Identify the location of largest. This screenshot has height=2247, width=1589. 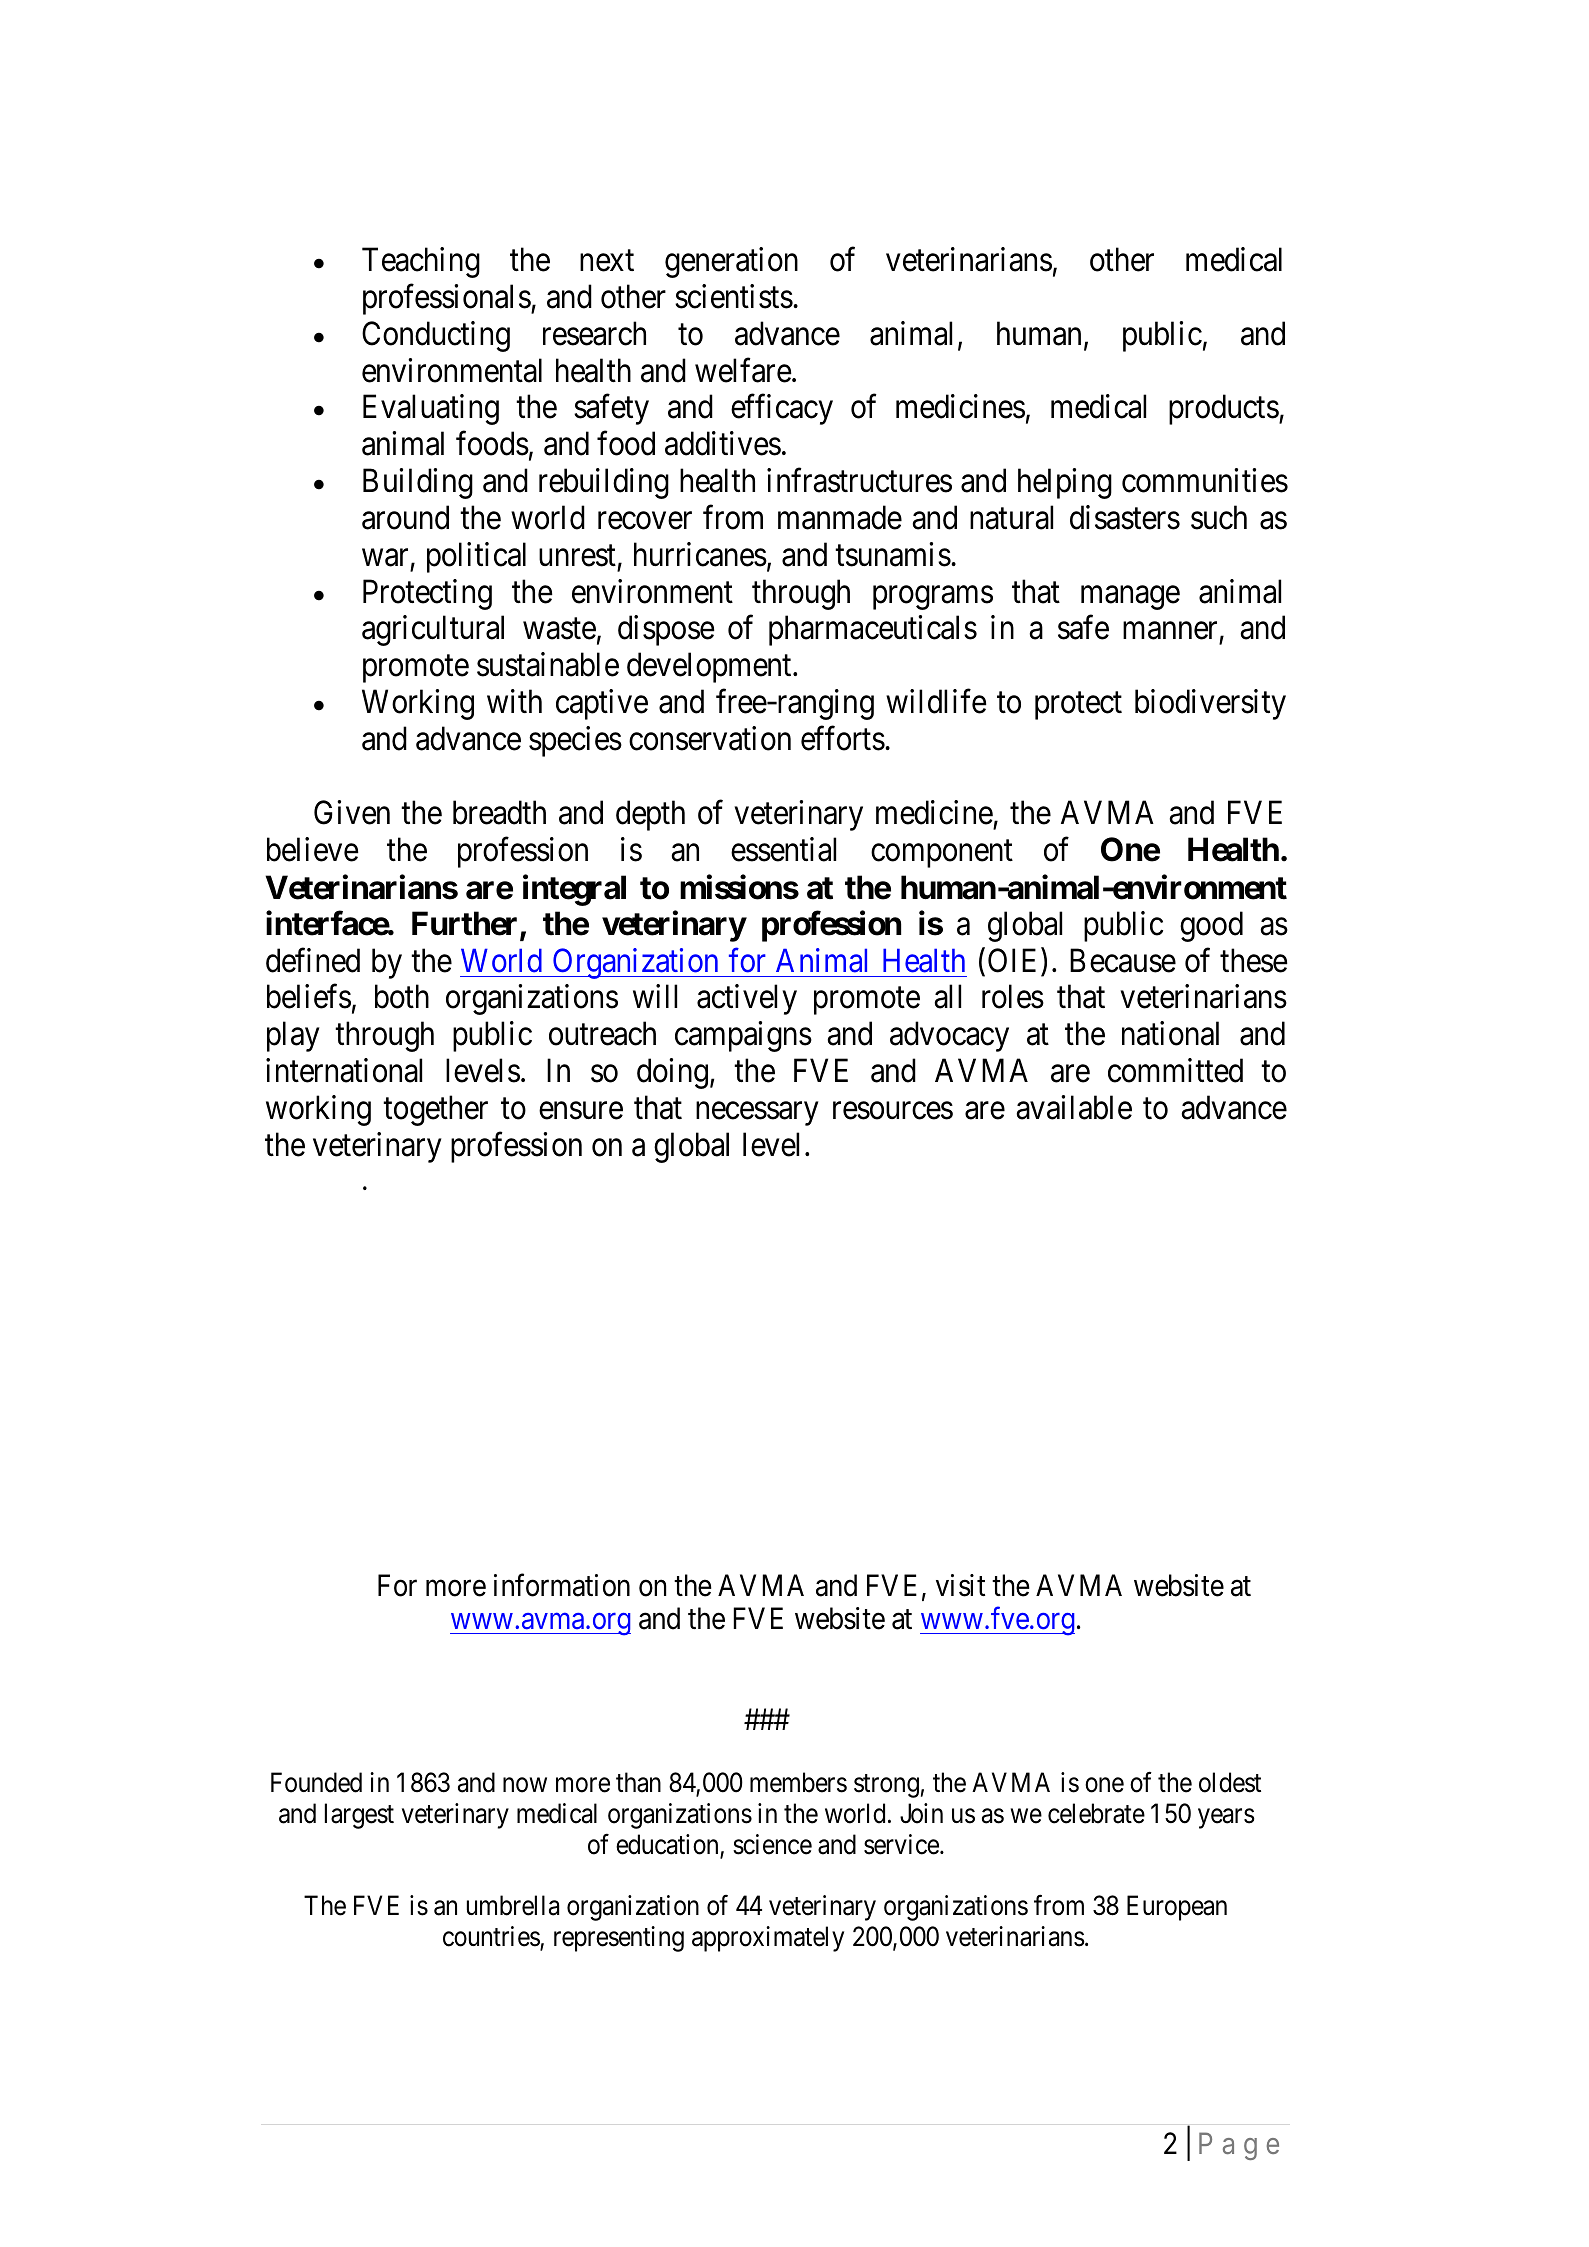
(359, 1816).
